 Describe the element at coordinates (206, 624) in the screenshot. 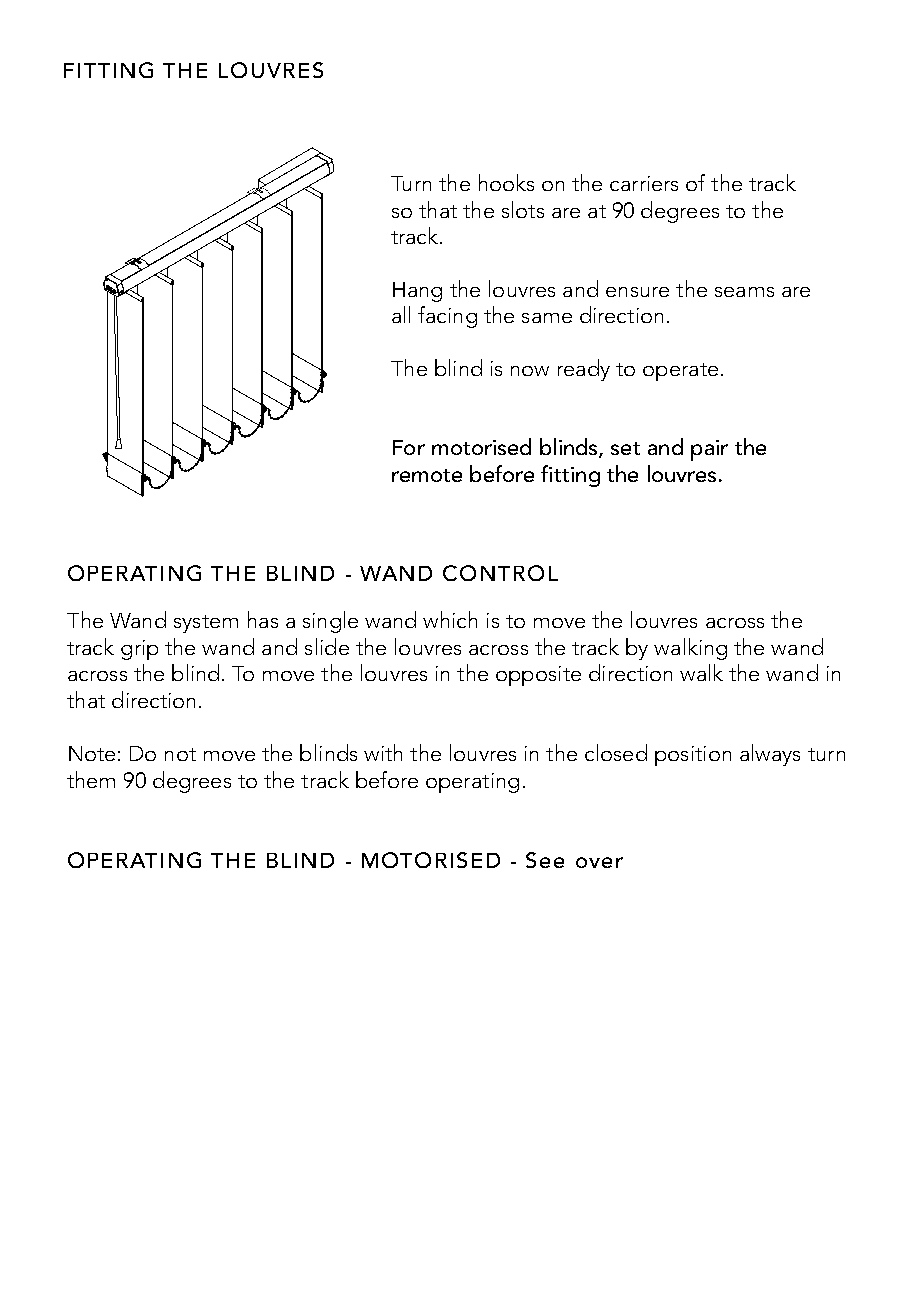

I see `system` at that location.
